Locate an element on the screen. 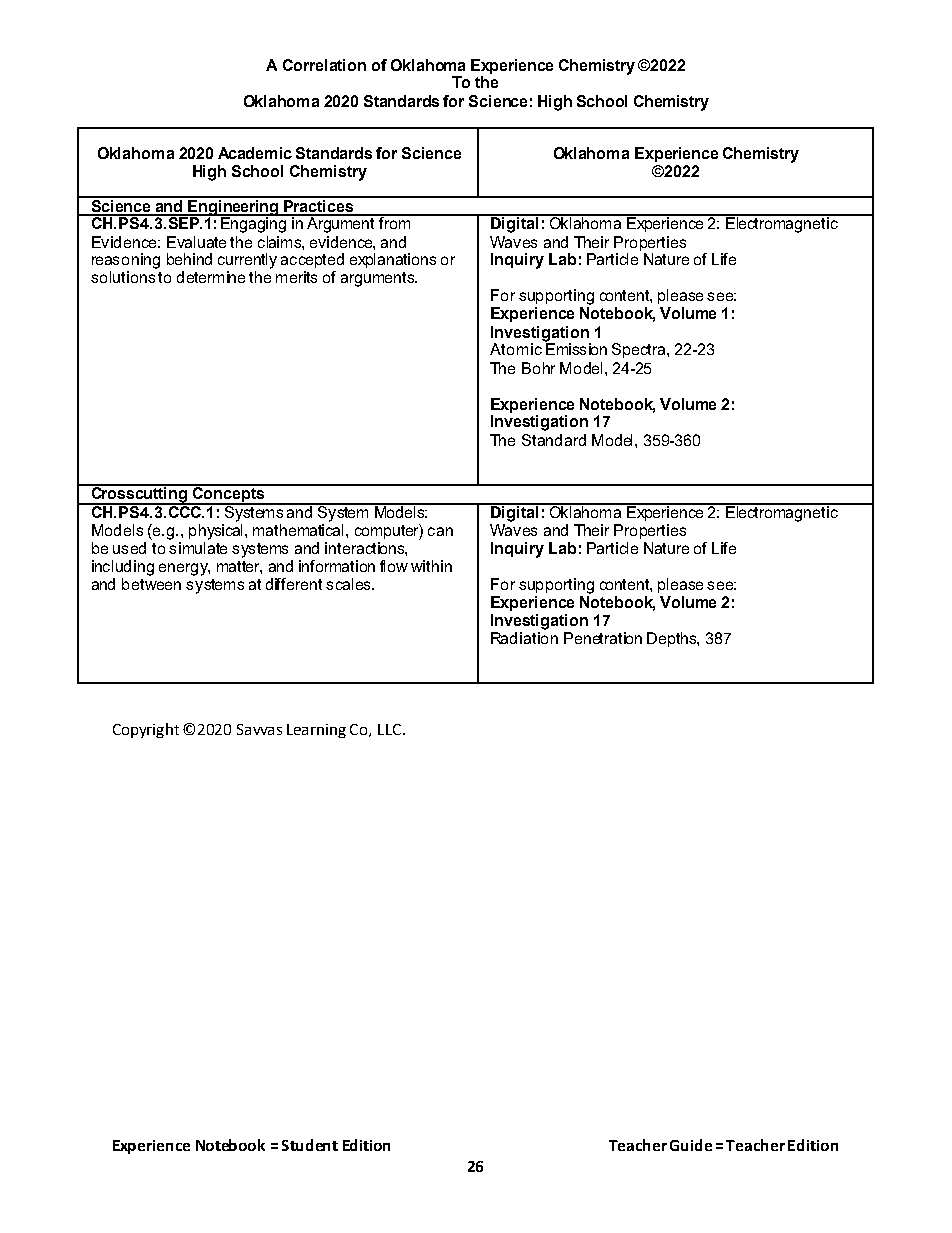  determine is located at coordinates (211, 277).
